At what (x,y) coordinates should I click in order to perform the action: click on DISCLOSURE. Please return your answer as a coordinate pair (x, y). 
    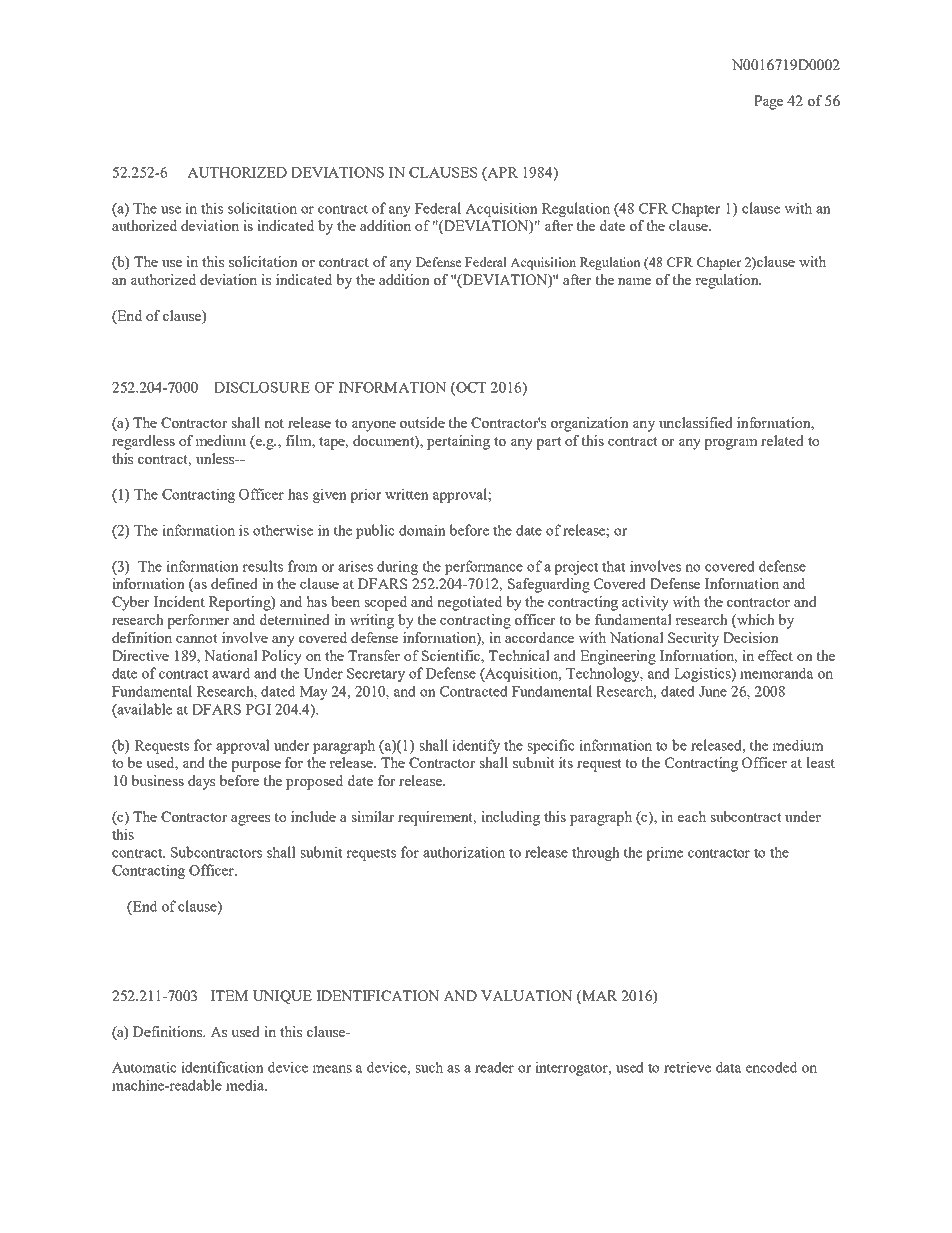
    Looking at the image, I should click on (262, 387).
